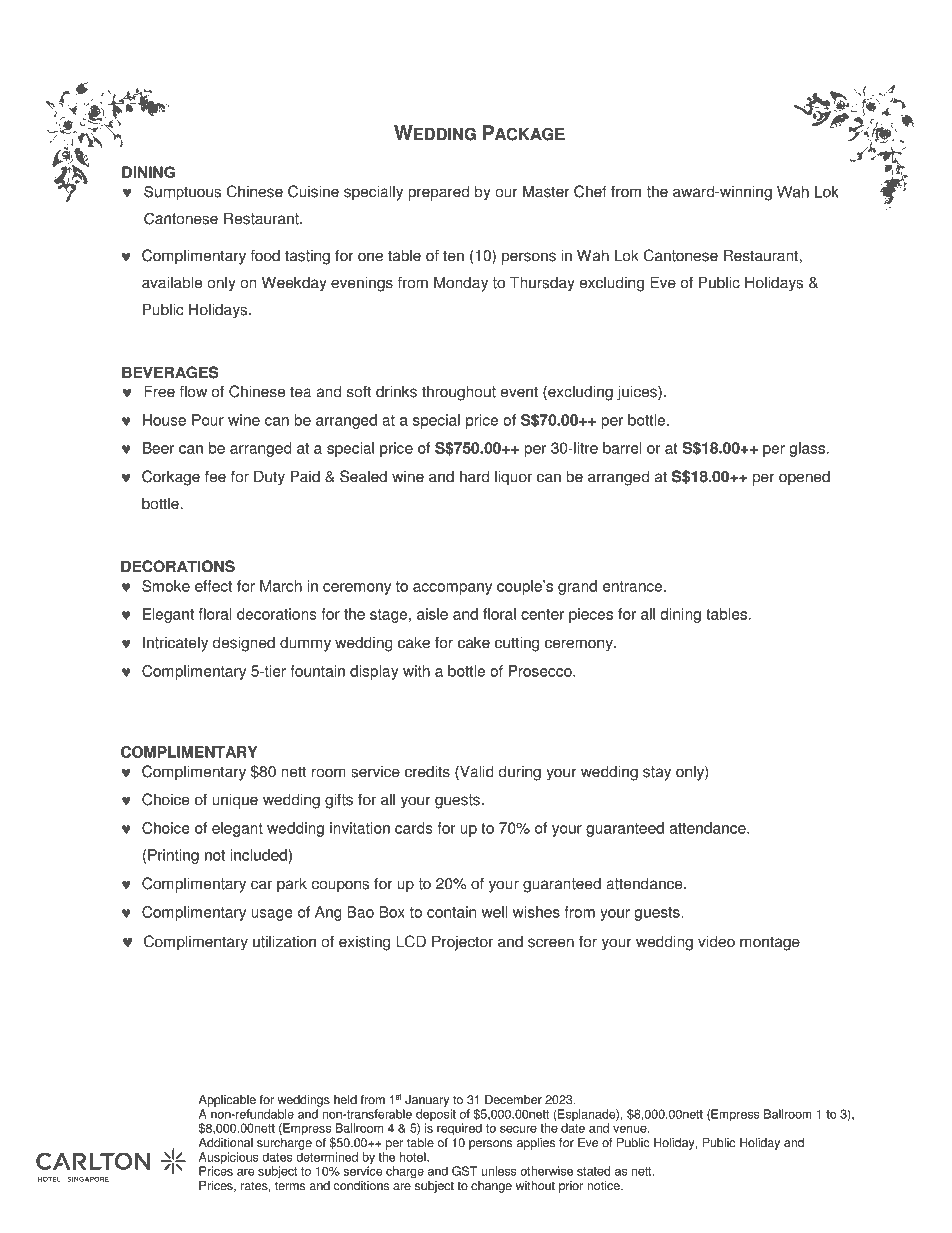 Image resolution: width=952 pixels, height=1233 pixels. What do you see at coordinates (541, 671) in the document?
I see `Prosecco` at bounding box center [541, 671].
